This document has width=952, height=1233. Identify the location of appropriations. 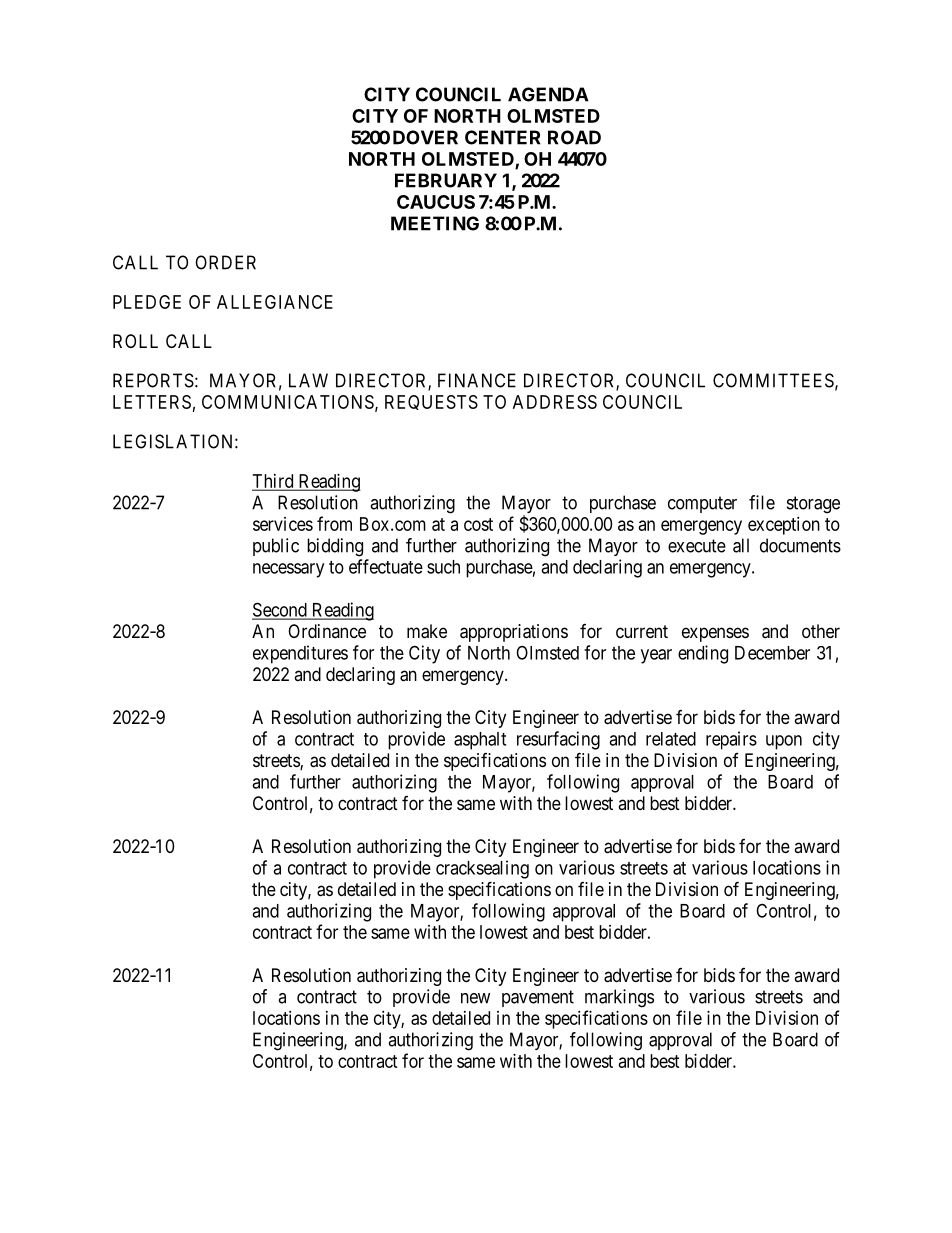
(514, 633).
